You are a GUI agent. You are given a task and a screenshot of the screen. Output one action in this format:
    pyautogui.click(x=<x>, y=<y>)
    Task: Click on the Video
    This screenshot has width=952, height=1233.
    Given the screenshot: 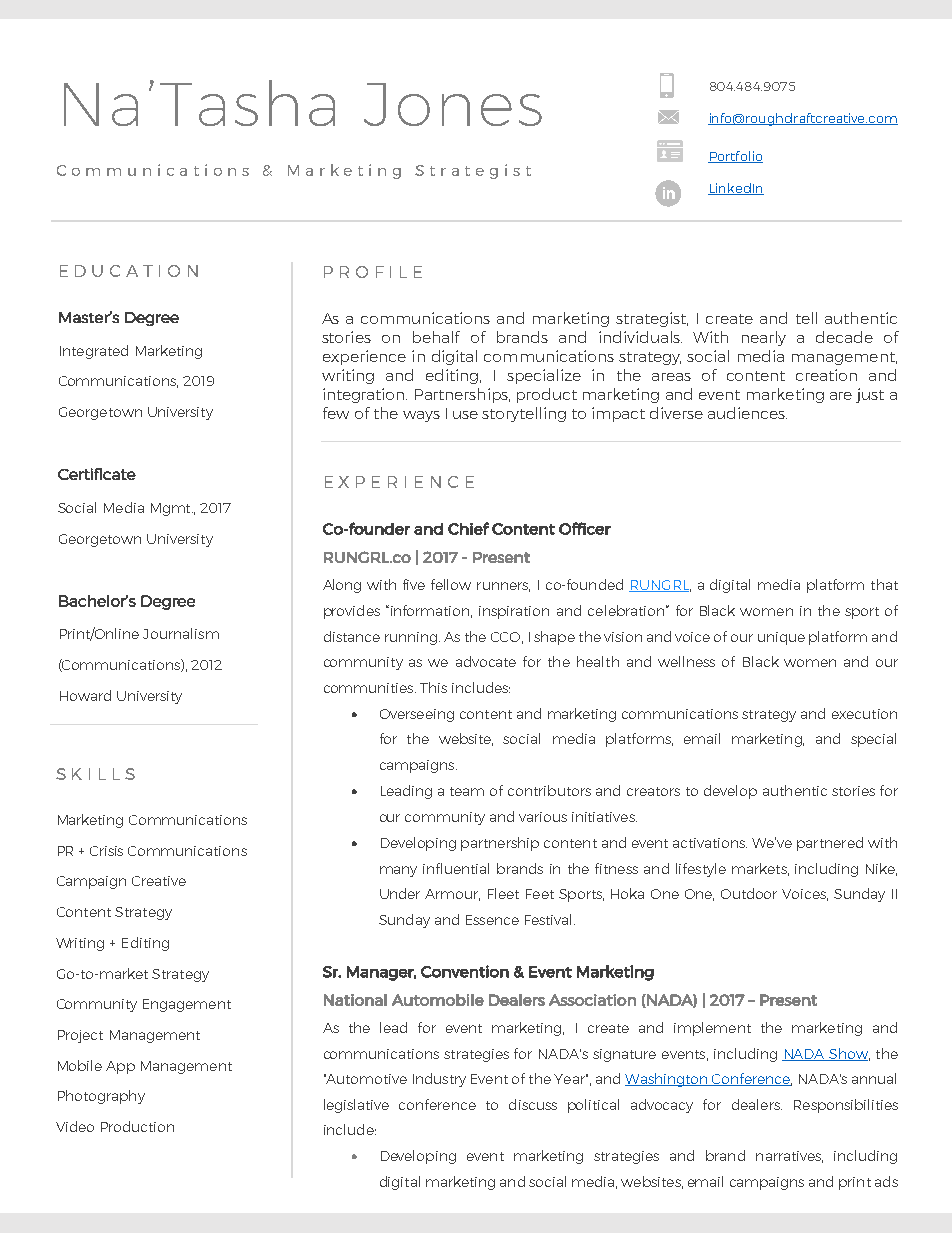 What is the action you would take?
    pyautogui.click(x=75, y=1126)
